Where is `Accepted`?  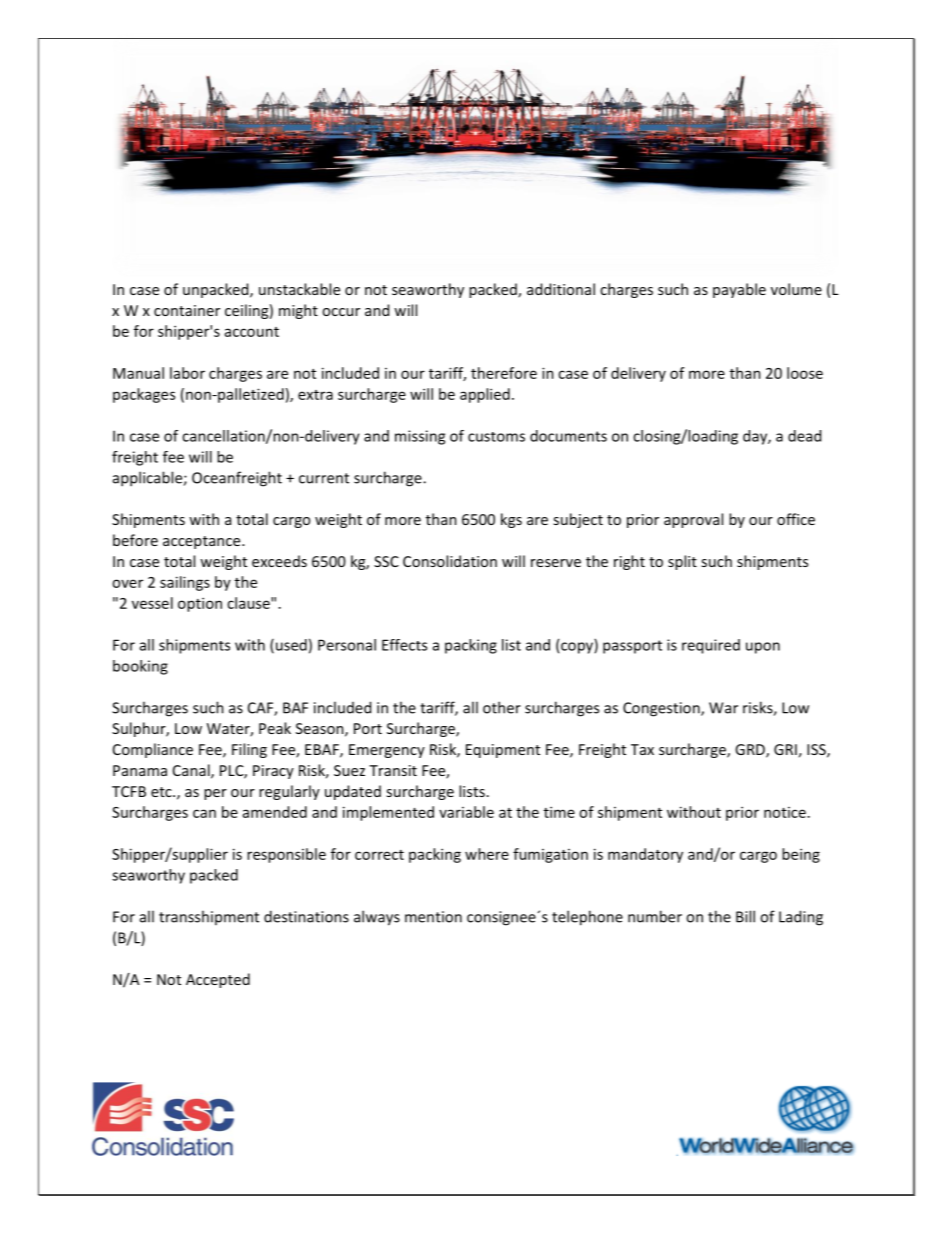 Accepted is located at coordinates (218, 980).
